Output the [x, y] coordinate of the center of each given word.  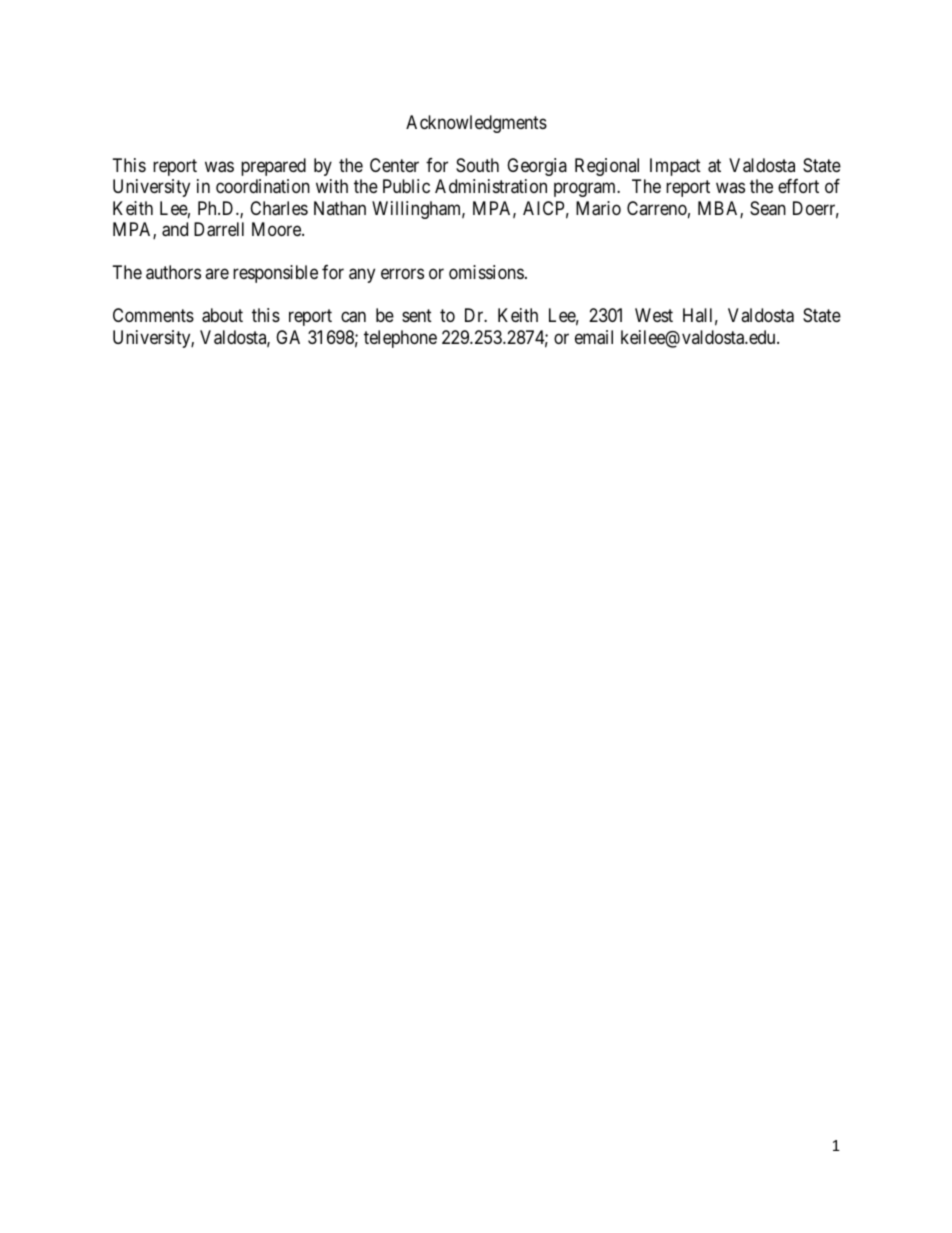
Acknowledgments [476, 124]
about [222, 315]
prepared [273, 167]
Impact [675, 167]
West [654, 315]
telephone [400, 339]
